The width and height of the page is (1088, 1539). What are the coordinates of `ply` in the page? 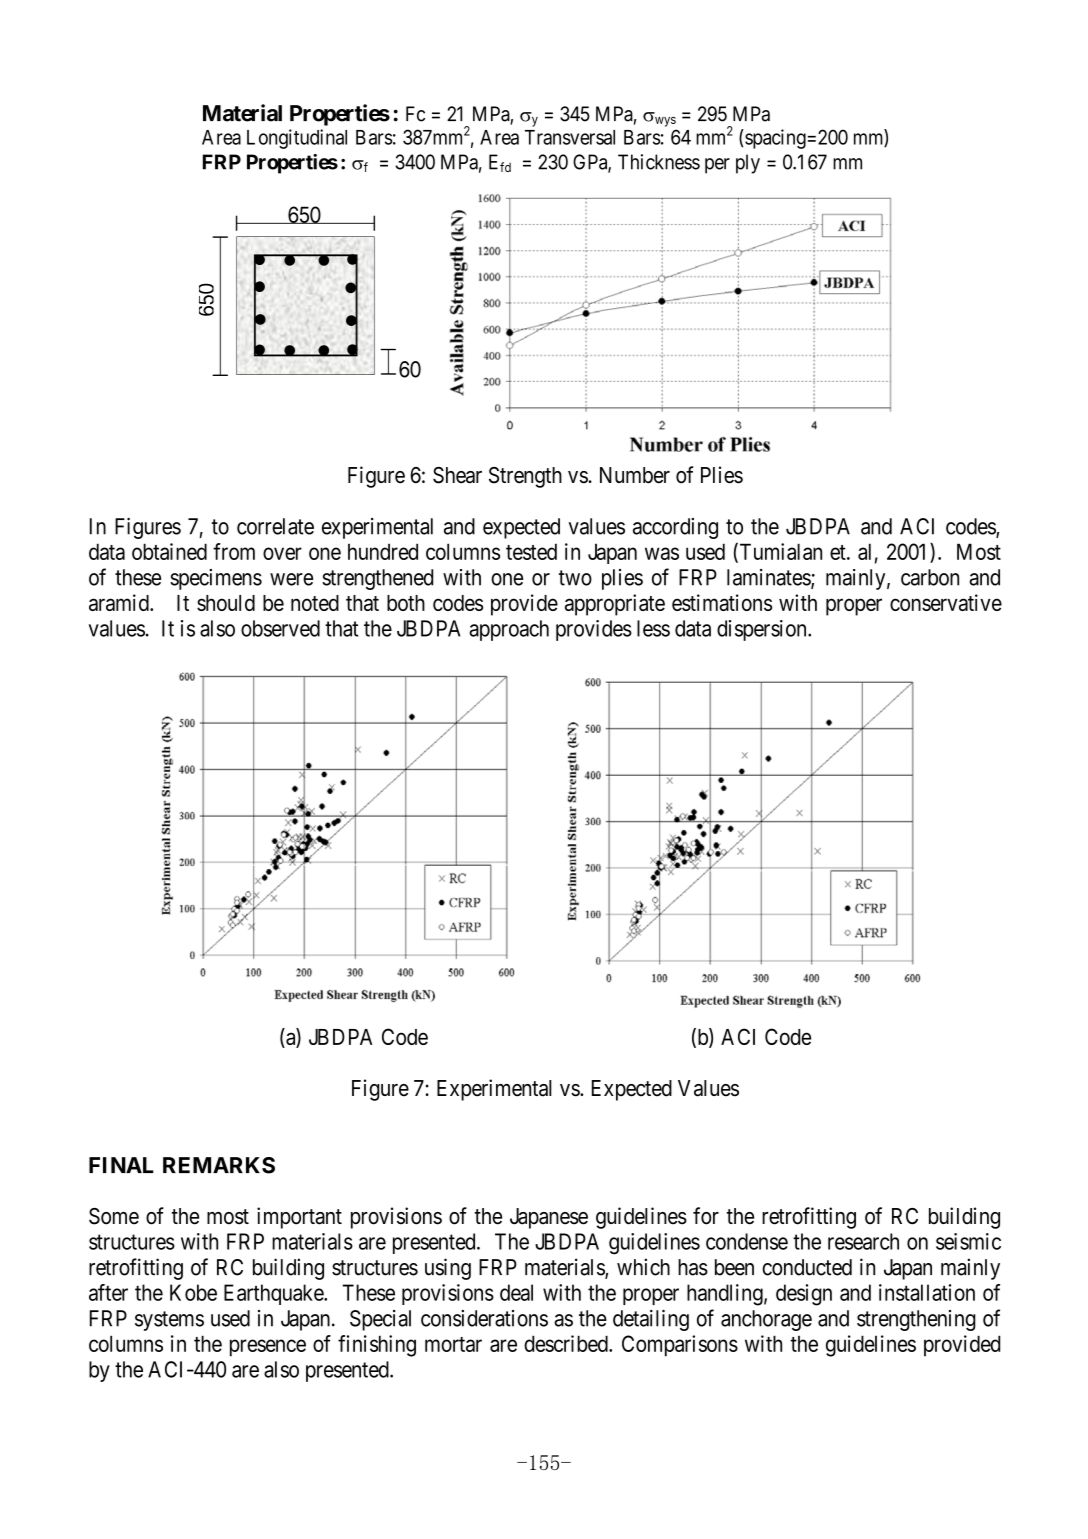 It's located at (748, 164).
